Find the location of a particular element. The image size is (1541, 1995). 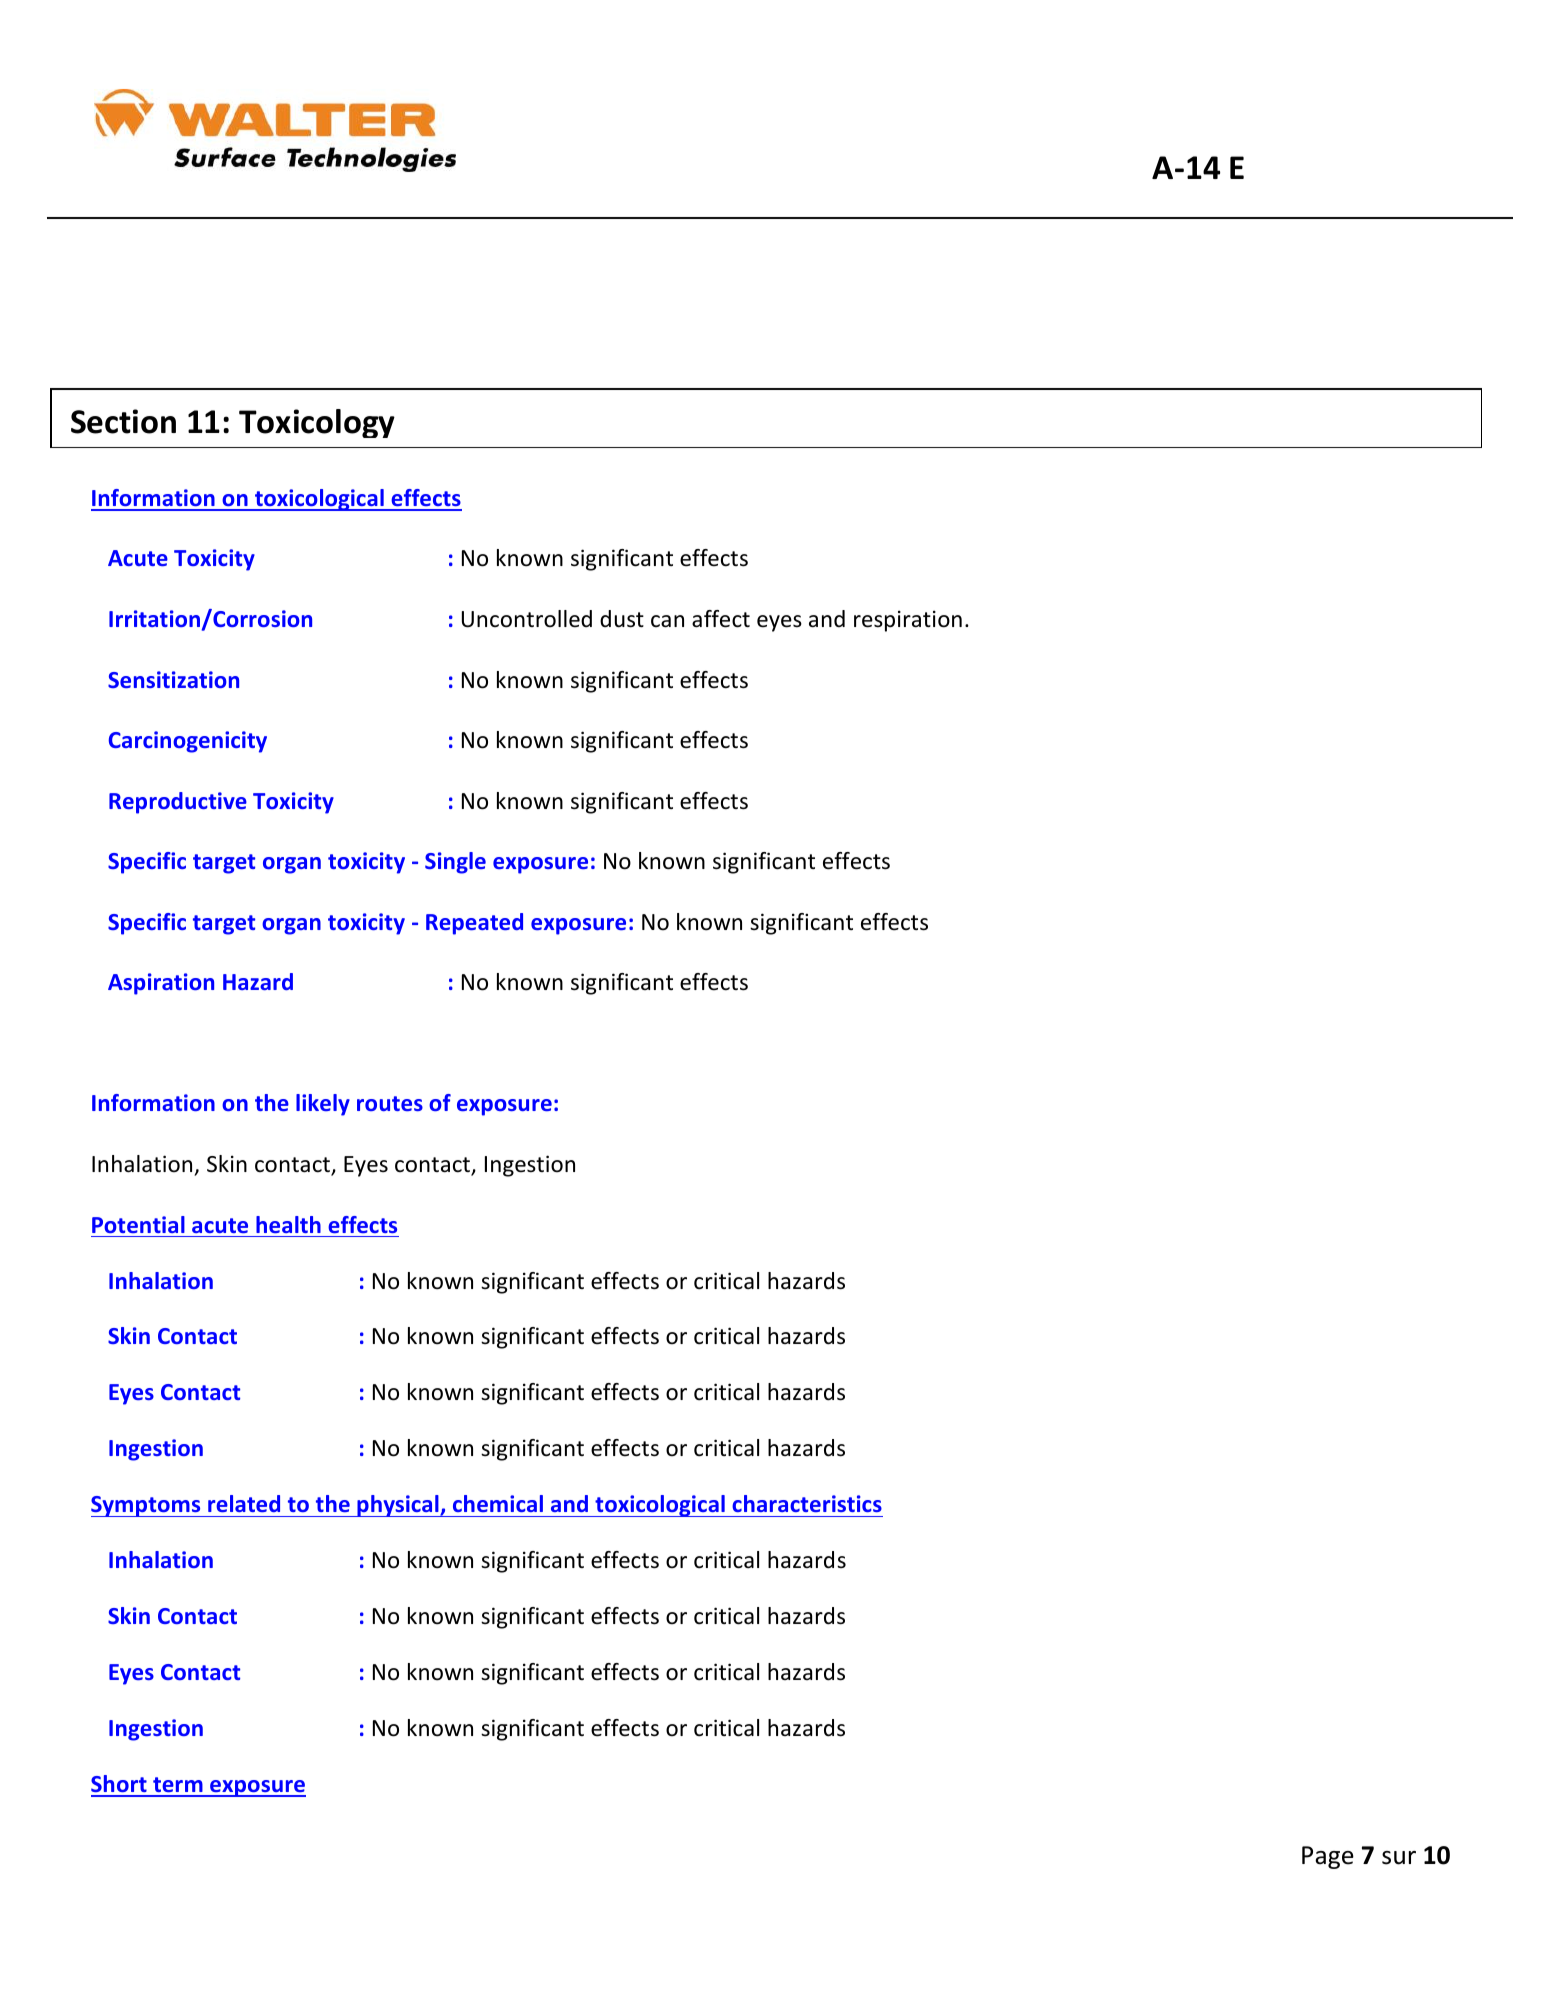

Toxicology is located at coordinates (317, 423).
